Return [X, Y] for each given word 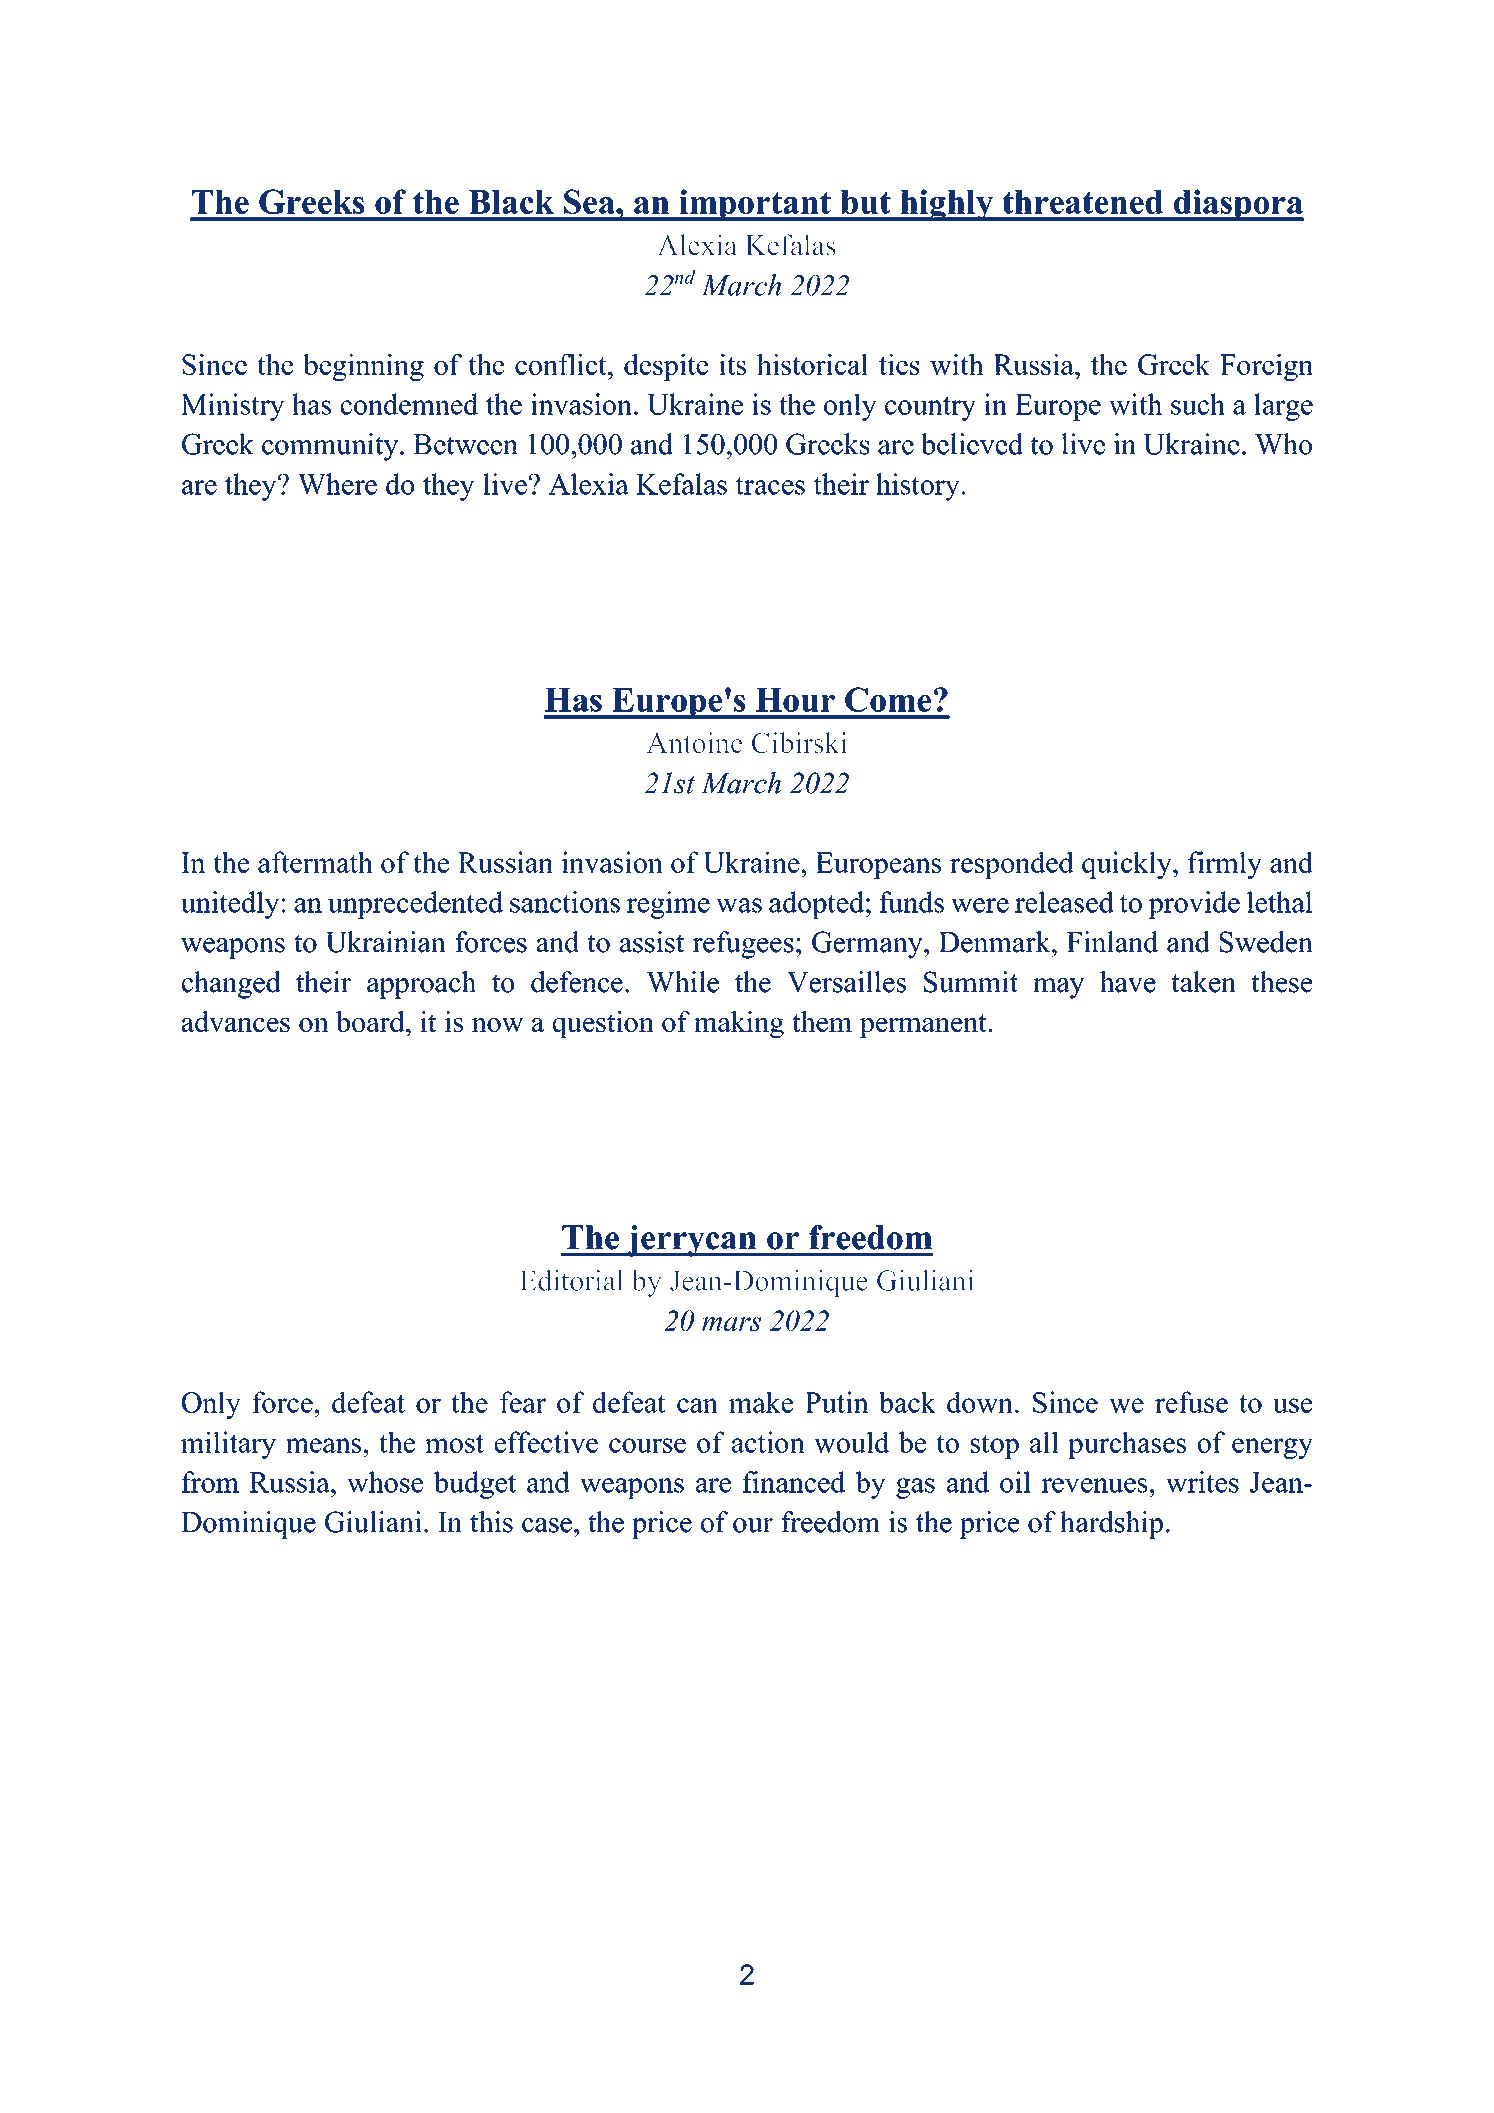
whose [385, 1482]
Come [888, 699]
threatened [1082, 202]
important [755, 205]
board [371, 1021]
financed [794, 1482]
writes [1202, 1482]
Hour [795, 700]
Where [337, 484]
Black [511, 202]
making [739, 1025]
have [1127, 982]
